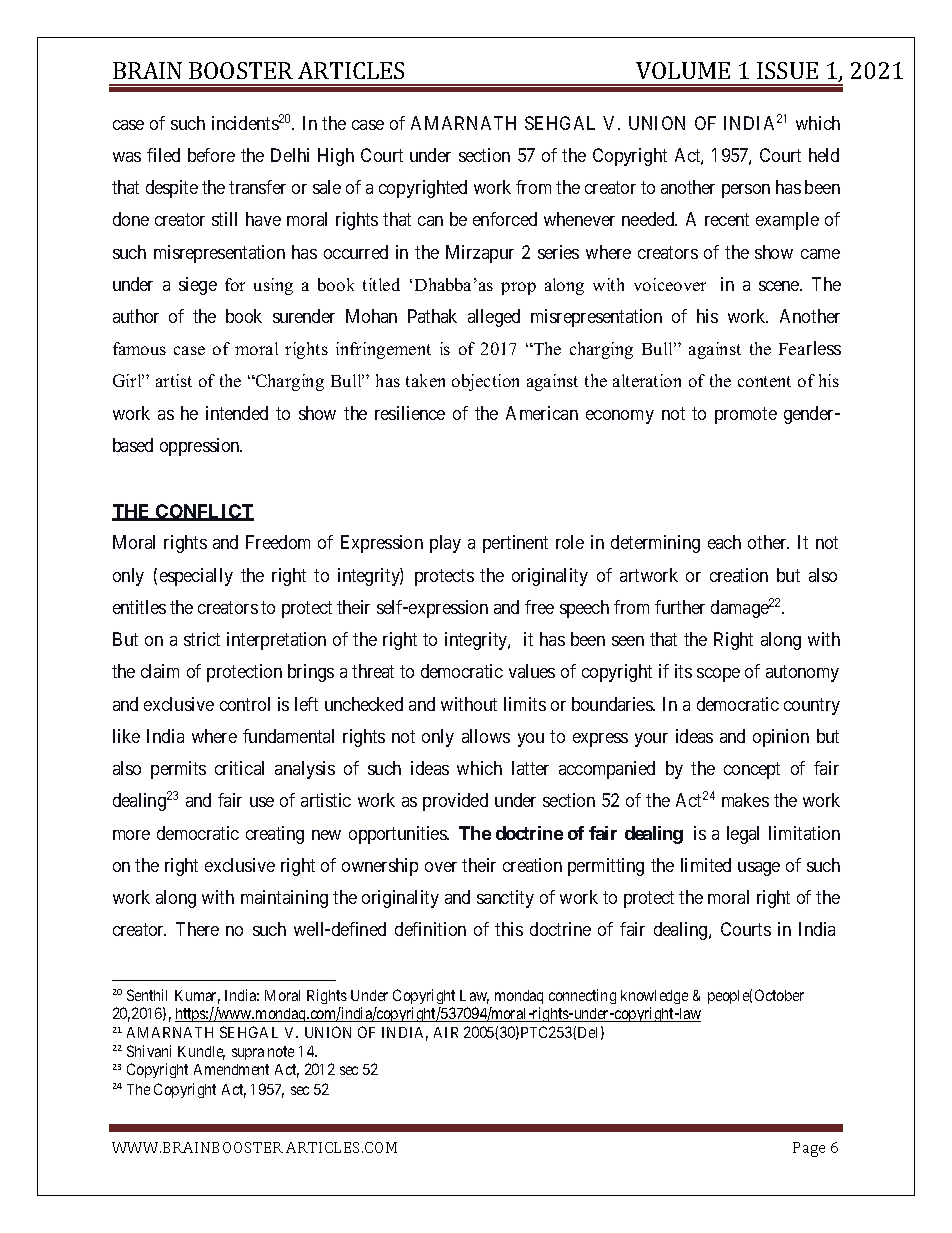 The height and width of the document is (1233, 952). What do you see at coordinates (809, 1149) in the document?
I see `Page` at bounding box center [809, 1149].
